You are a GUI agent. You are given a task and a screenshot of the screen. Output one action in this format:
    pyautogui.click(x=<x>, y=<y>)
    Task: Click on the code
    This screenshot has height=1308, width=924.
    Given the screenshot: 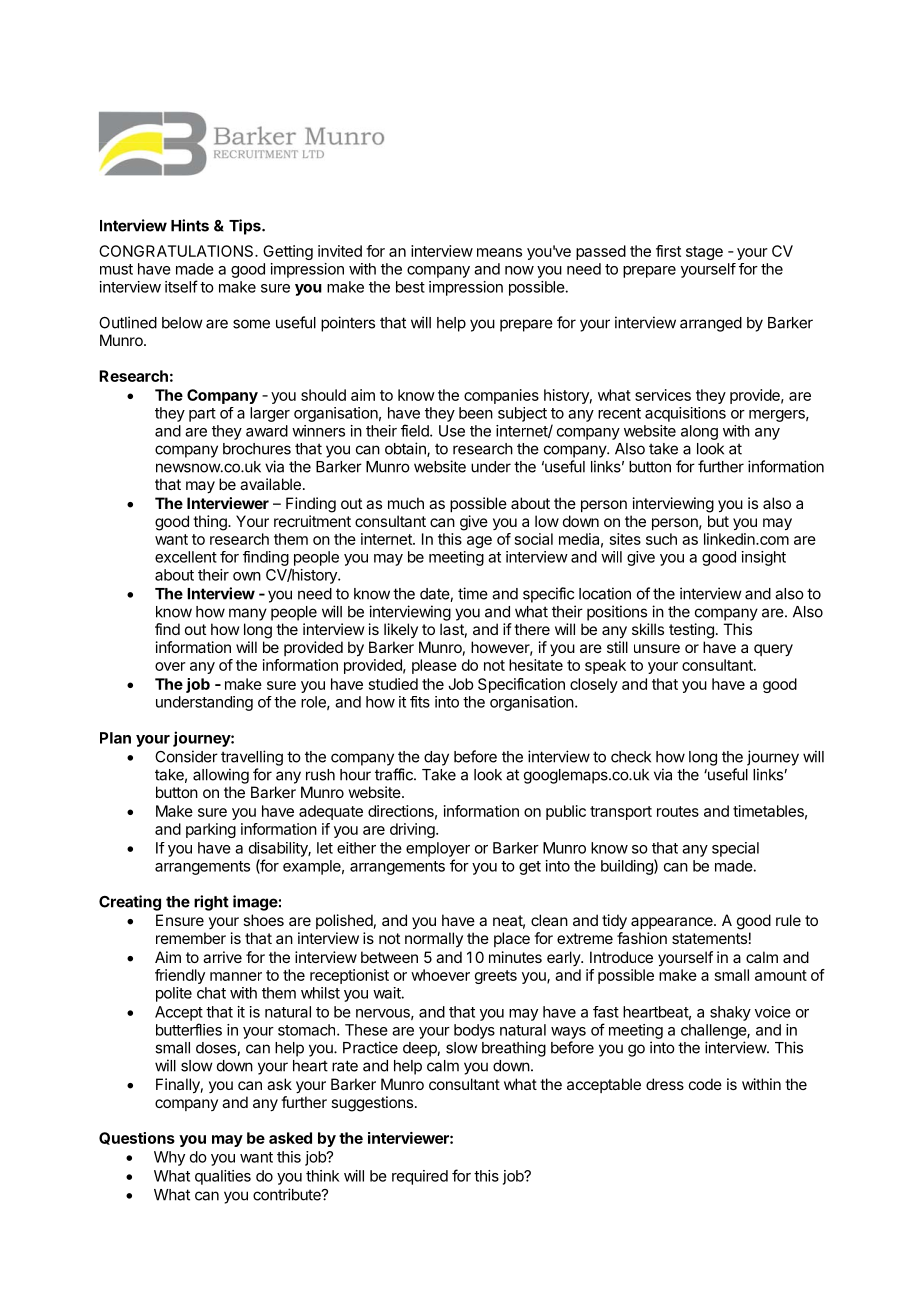 What is the action you would take?
    pyautogui.click(x=705, y=1084)
